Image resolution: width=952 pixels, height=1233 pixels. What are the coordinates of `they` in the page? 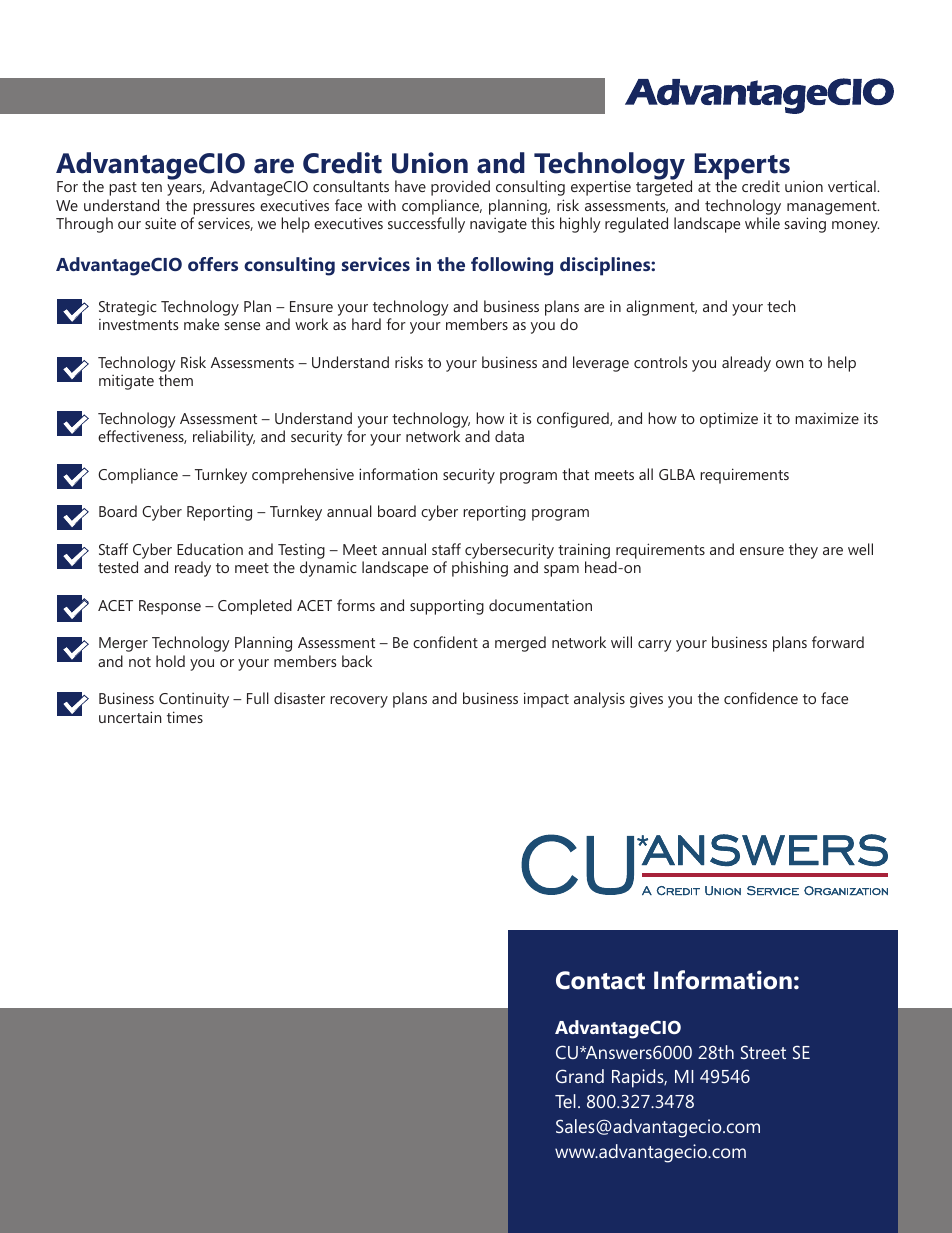 It's located at (803, 551).
